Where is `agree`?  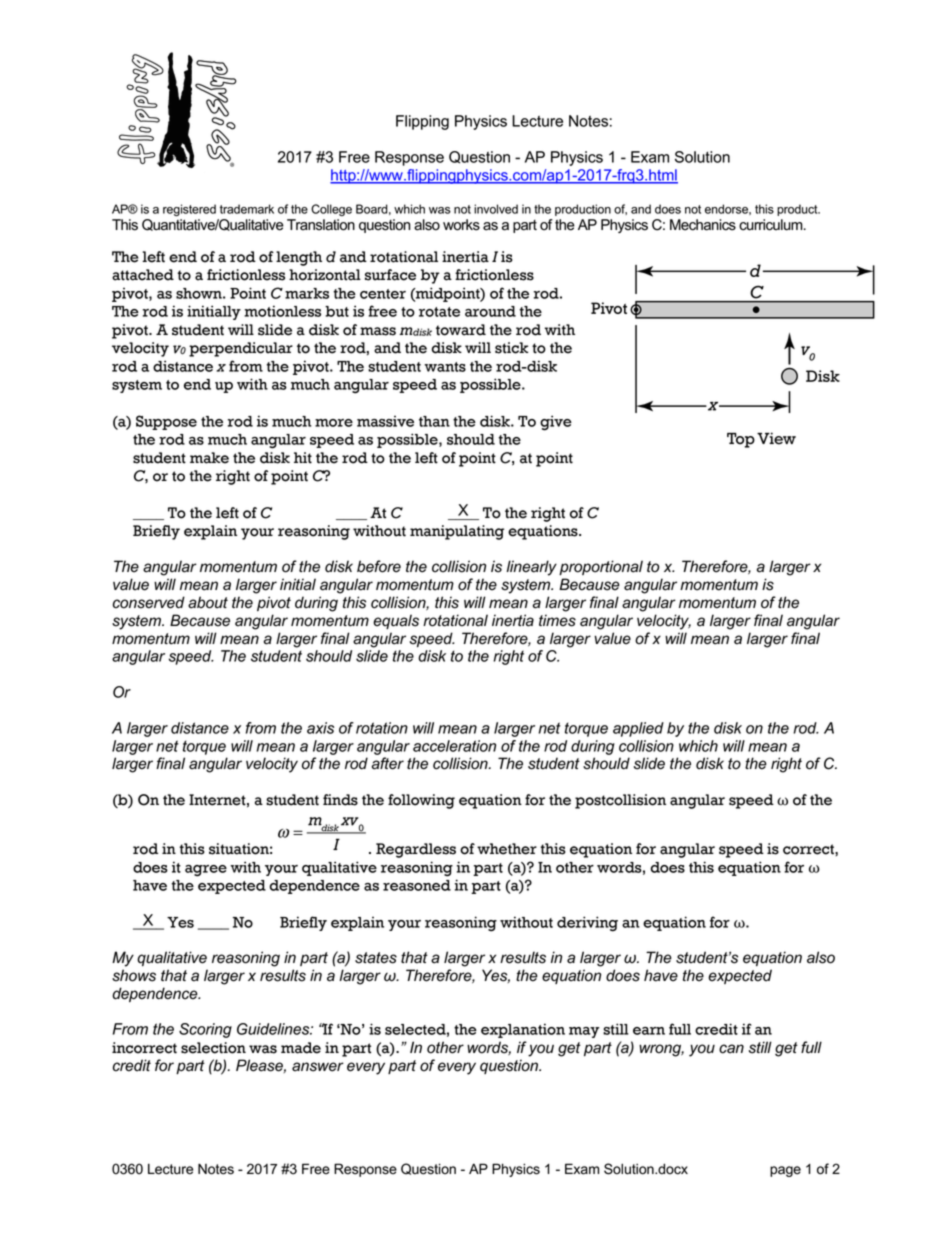
agree is located at coordinates (206, 871).
